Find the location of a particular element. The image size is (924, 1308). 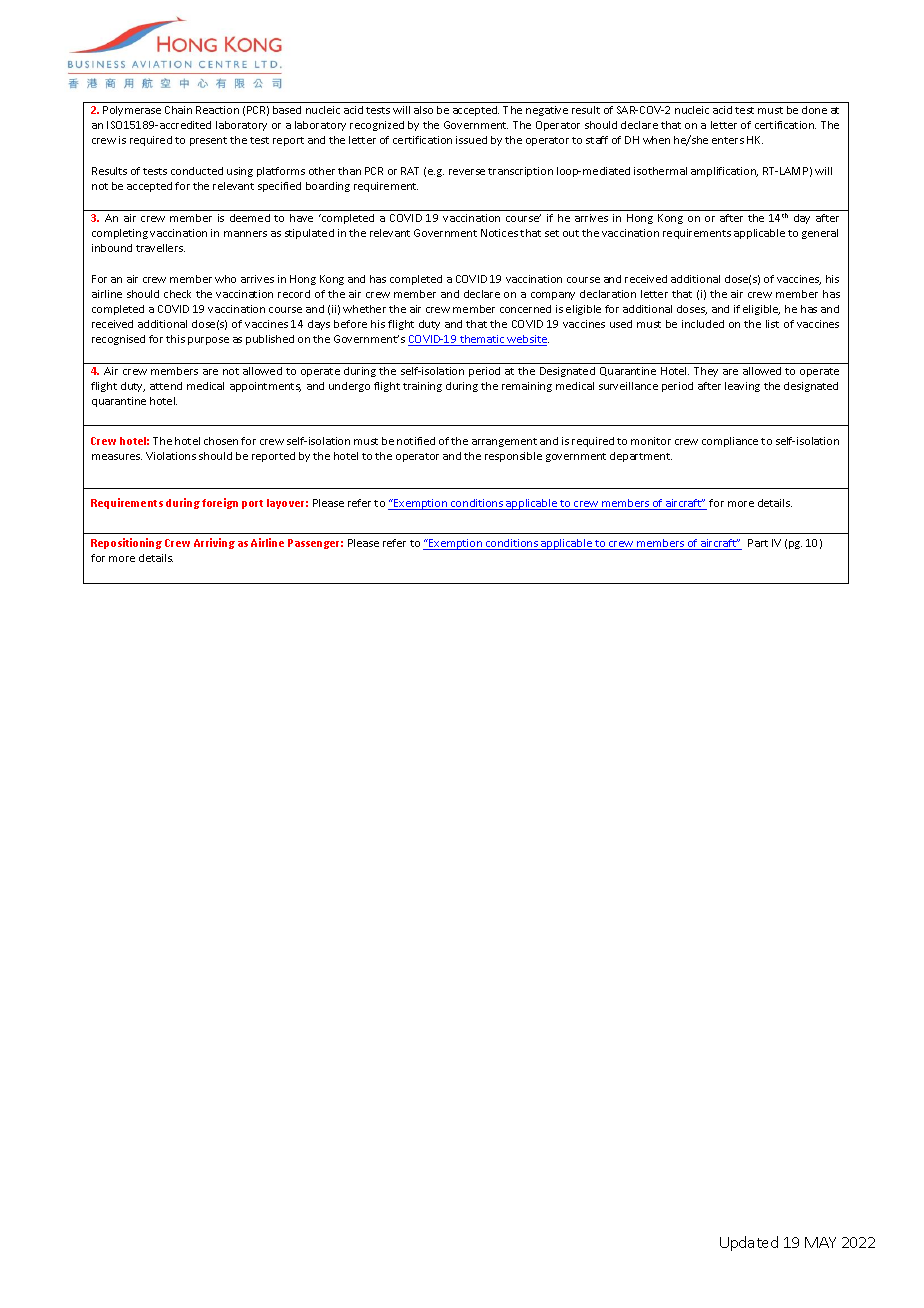

compliance is located at coordinates (730, 442).
